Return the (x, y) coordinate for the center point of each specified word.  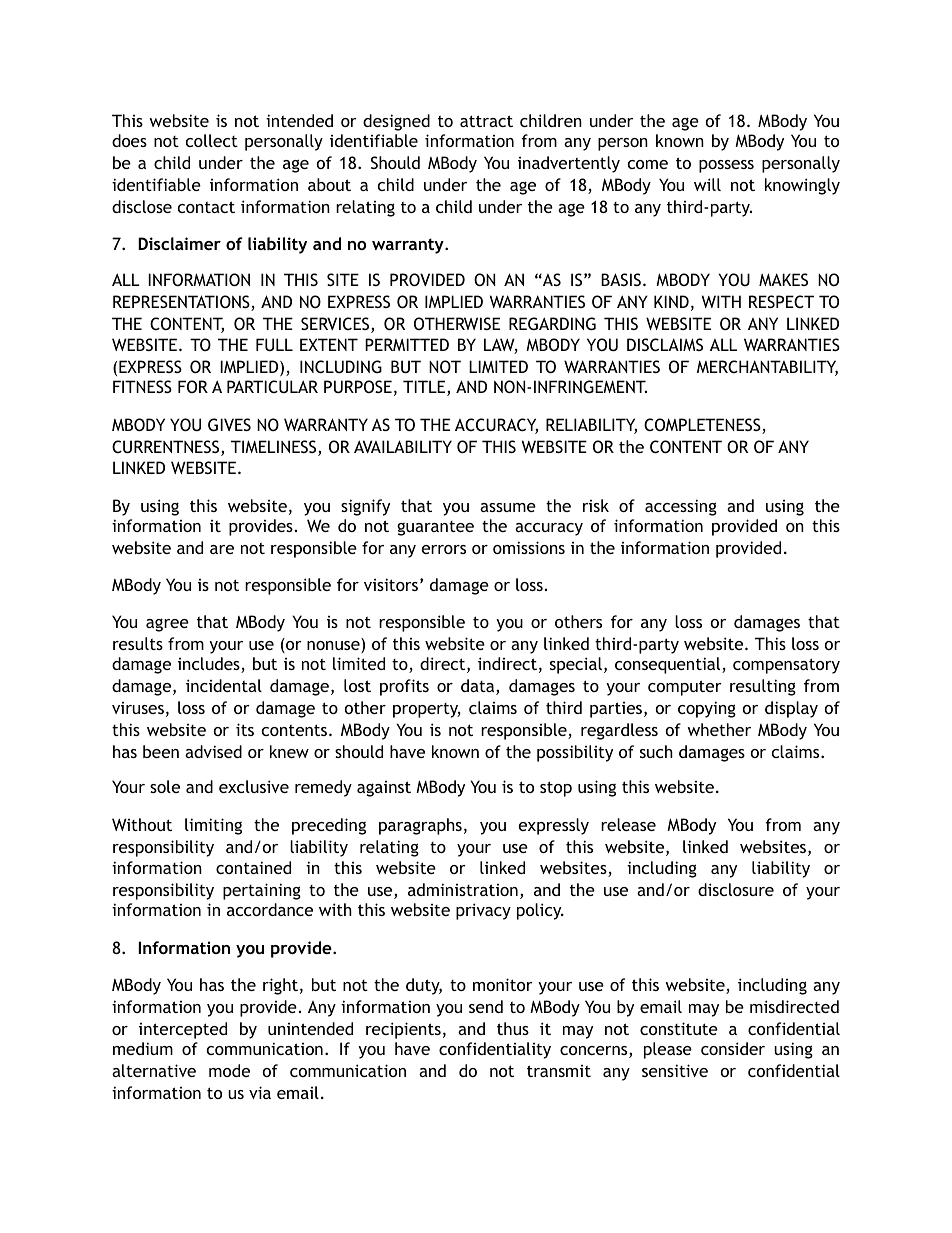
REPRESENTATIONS (182, 303)
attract (486, 121)
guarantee (435, 528)
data (479, 687)
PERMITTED (407, 344)
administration (463, 889)
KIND (671, 301)
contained (253, 867)
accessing (681, 507)
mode (229, 1070)
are (222, 549)
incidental (224, 685)
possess (726, 166)
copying (707, 709)
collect (212, 140)
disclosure (736, 889)
